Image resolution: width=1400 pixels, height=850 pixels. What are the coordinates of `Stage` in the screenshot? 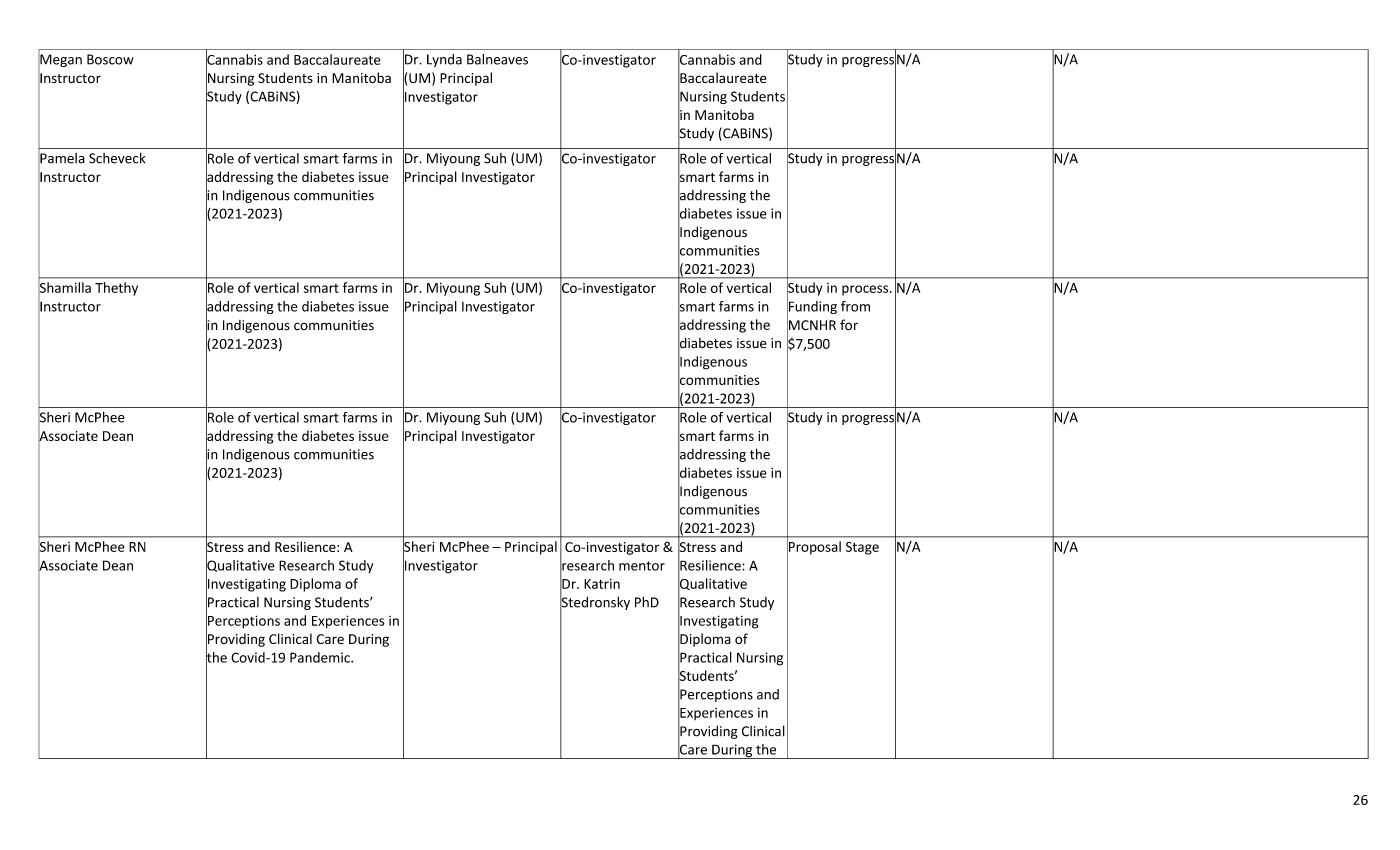 It's located at (862, 548).
